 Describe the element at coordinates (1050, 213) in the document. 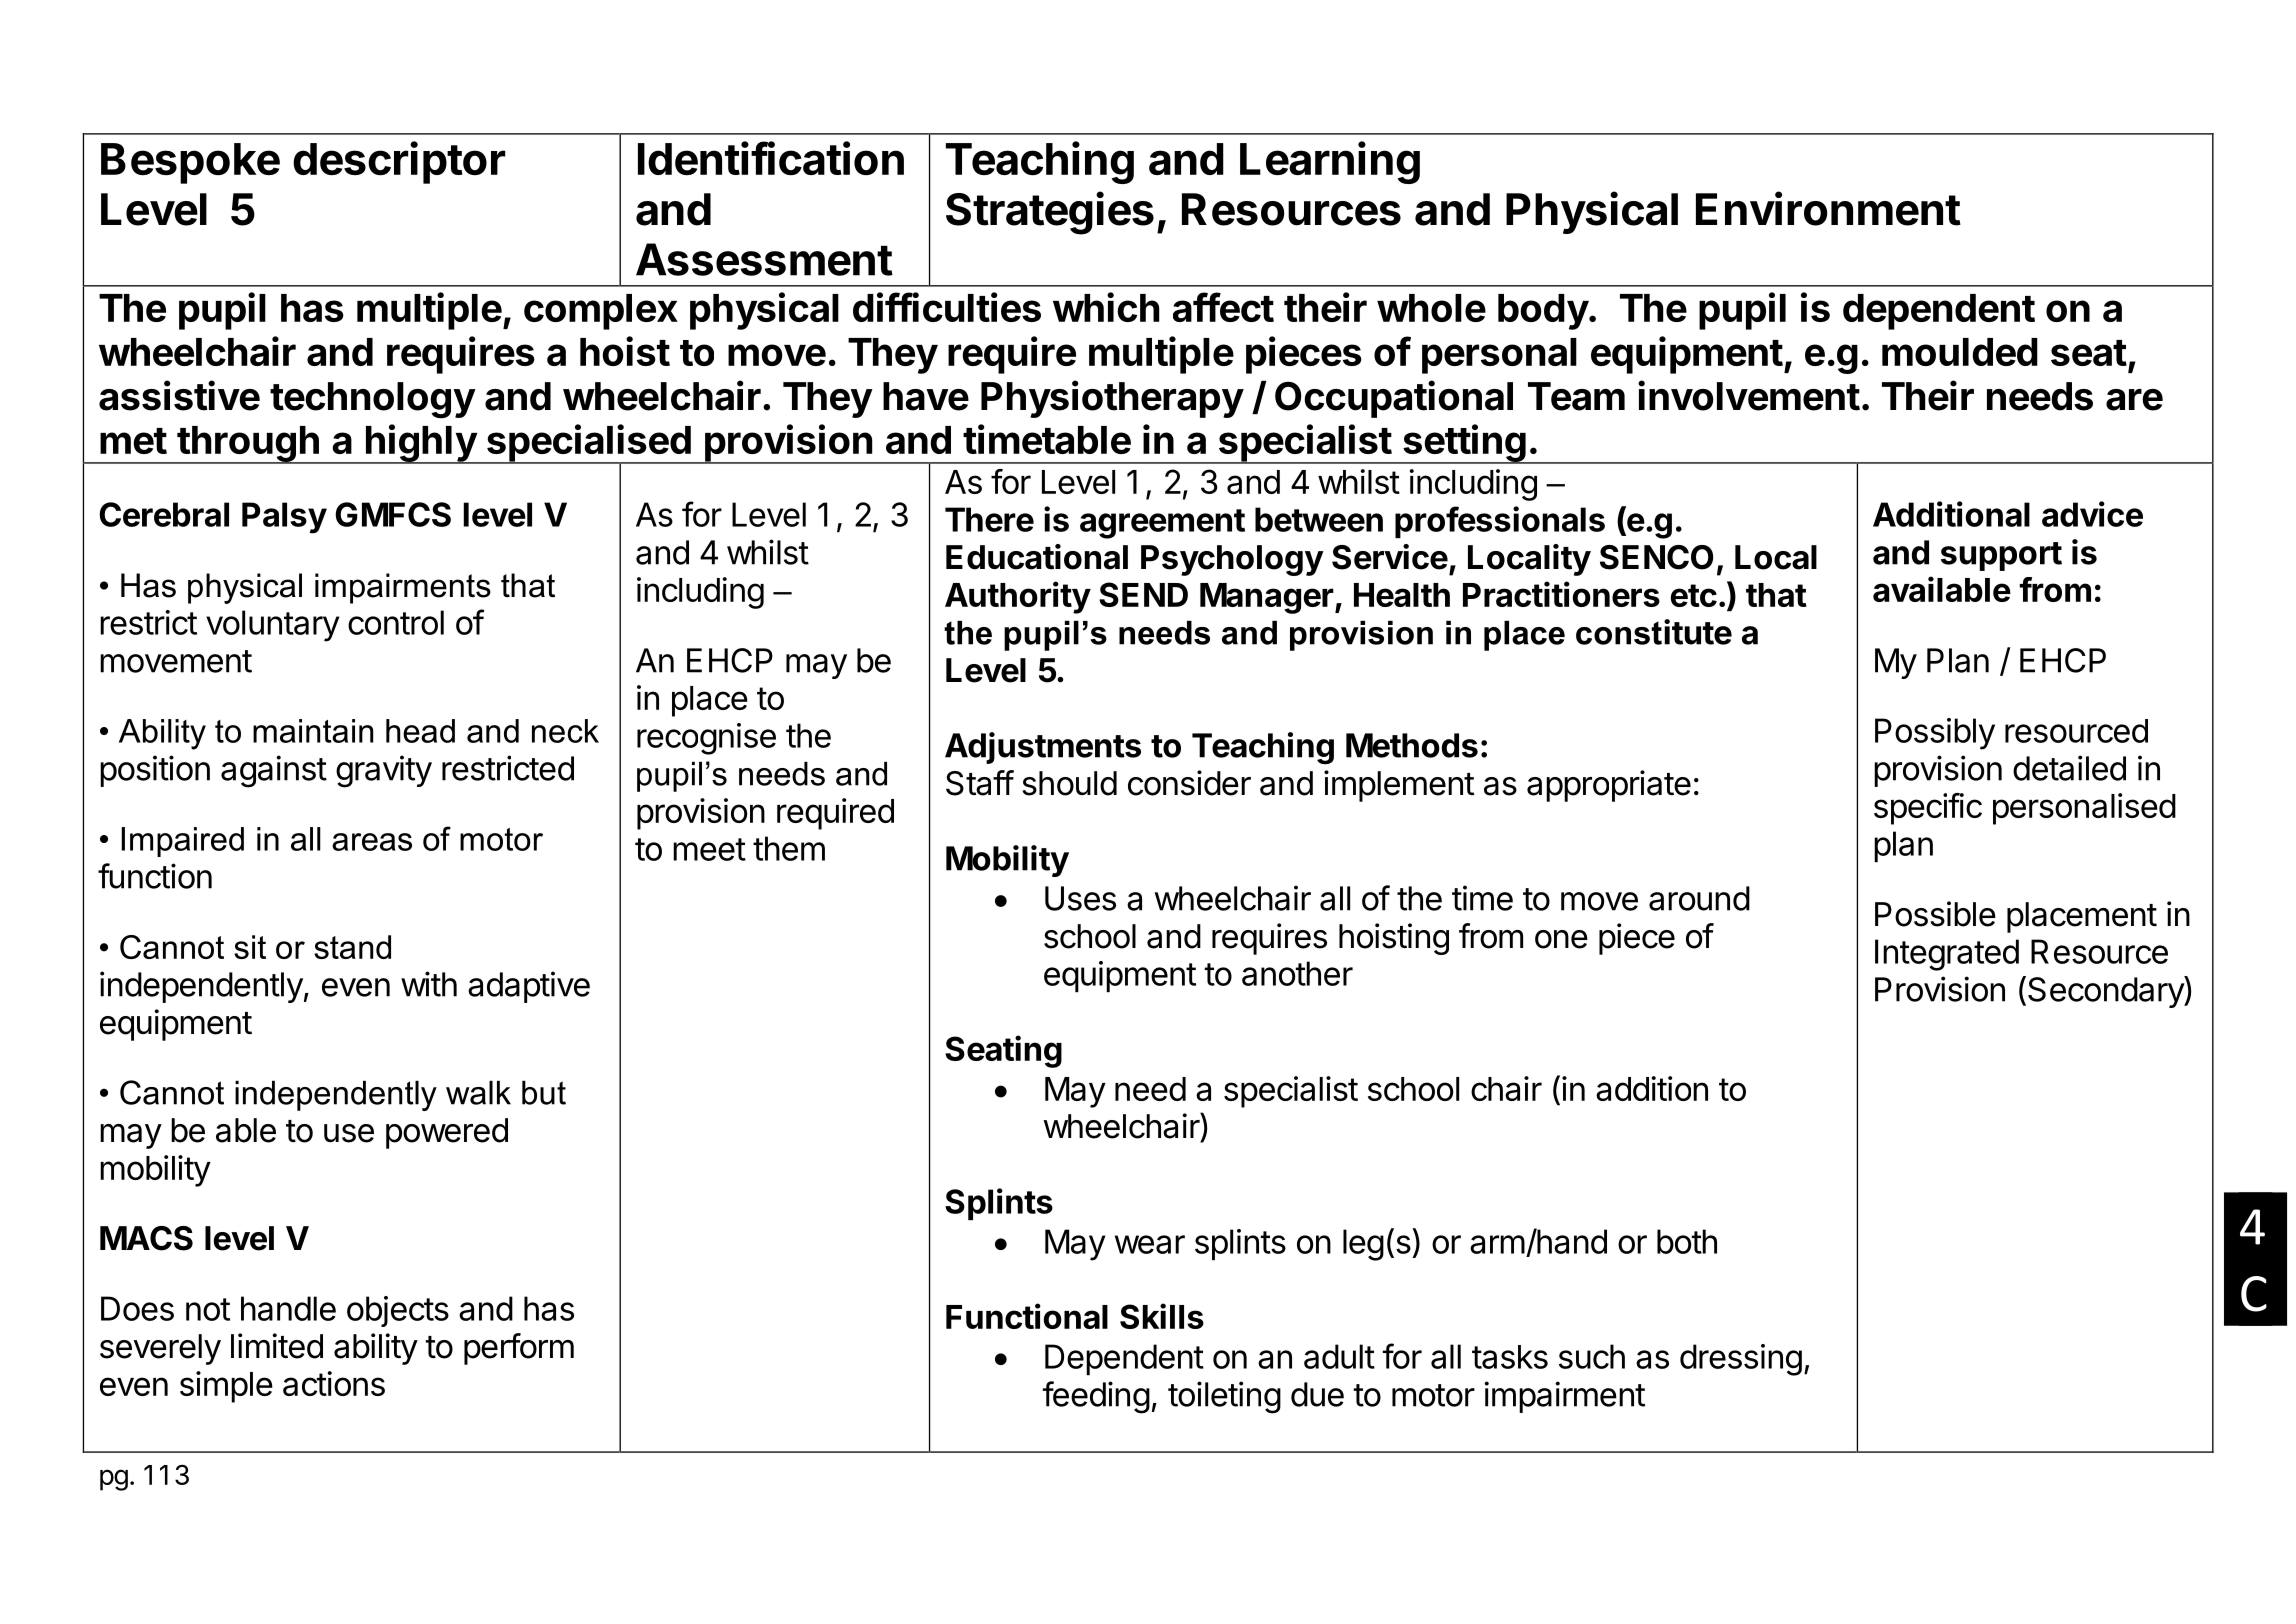

I see `Strategies` at that location.
